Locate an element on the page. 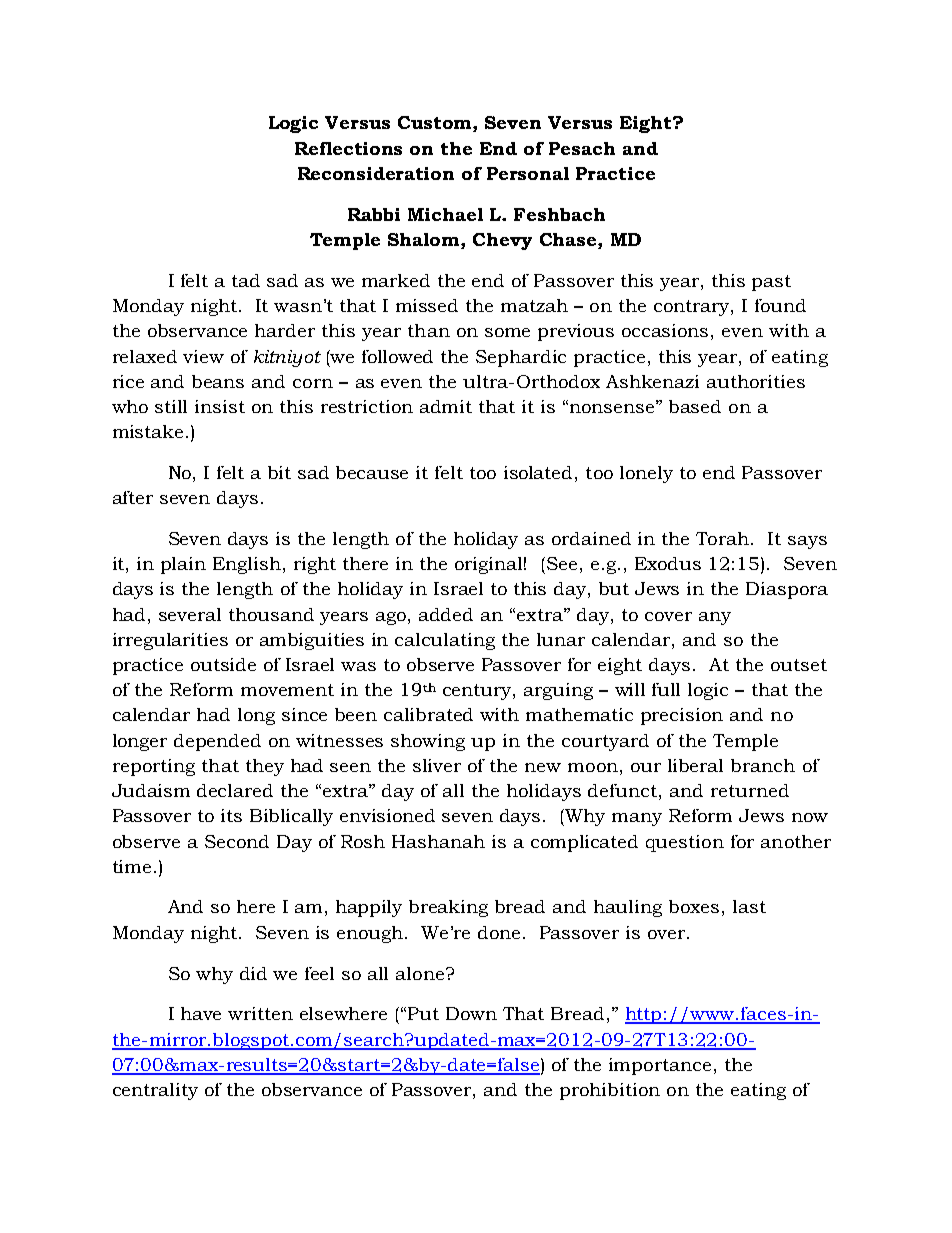 This document has height=1233, width=952. authorities is located at coordinates (756, 381).
